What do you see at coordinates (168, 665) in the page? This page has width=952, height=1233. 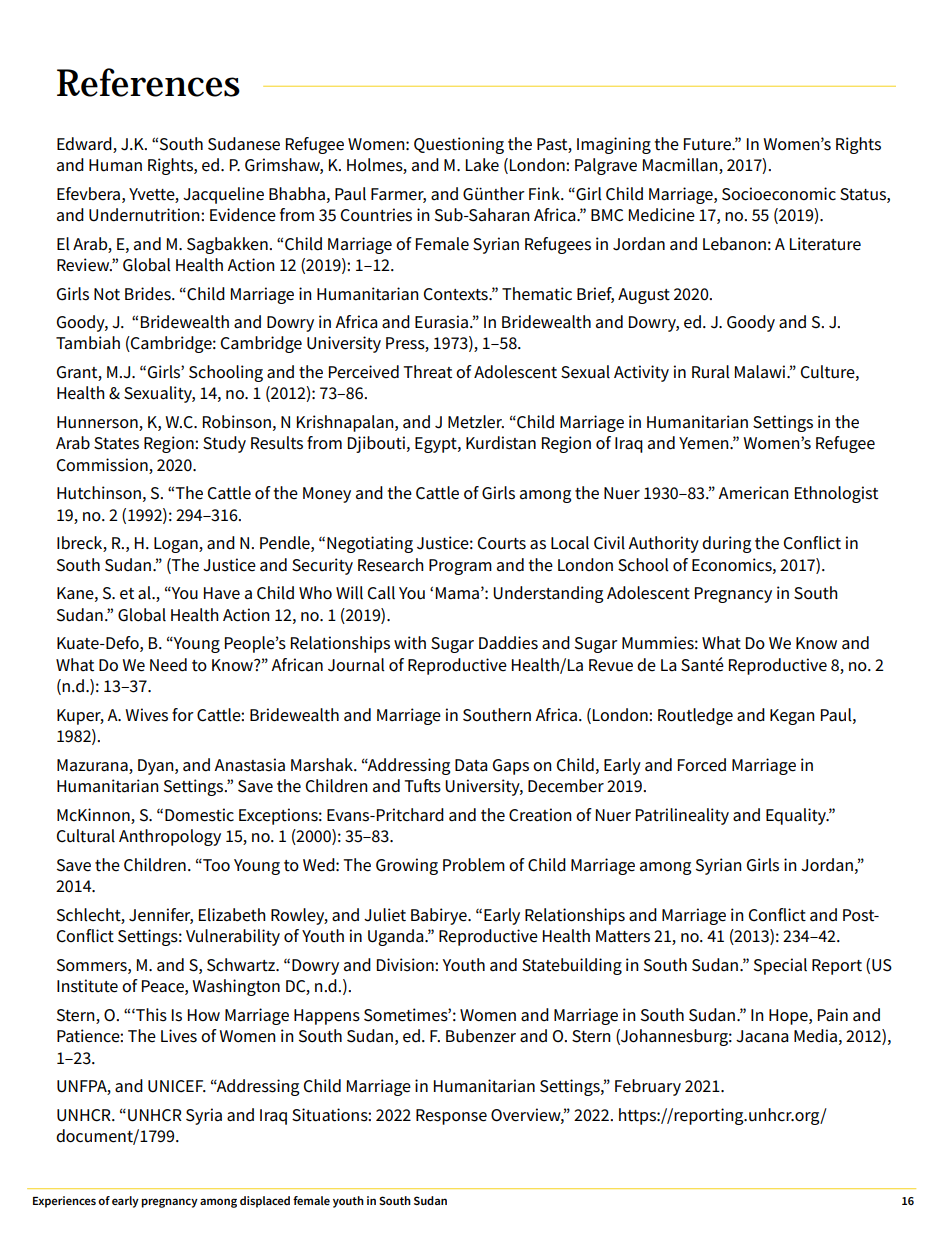 I see `Need` at bounding box center [168, 665].
